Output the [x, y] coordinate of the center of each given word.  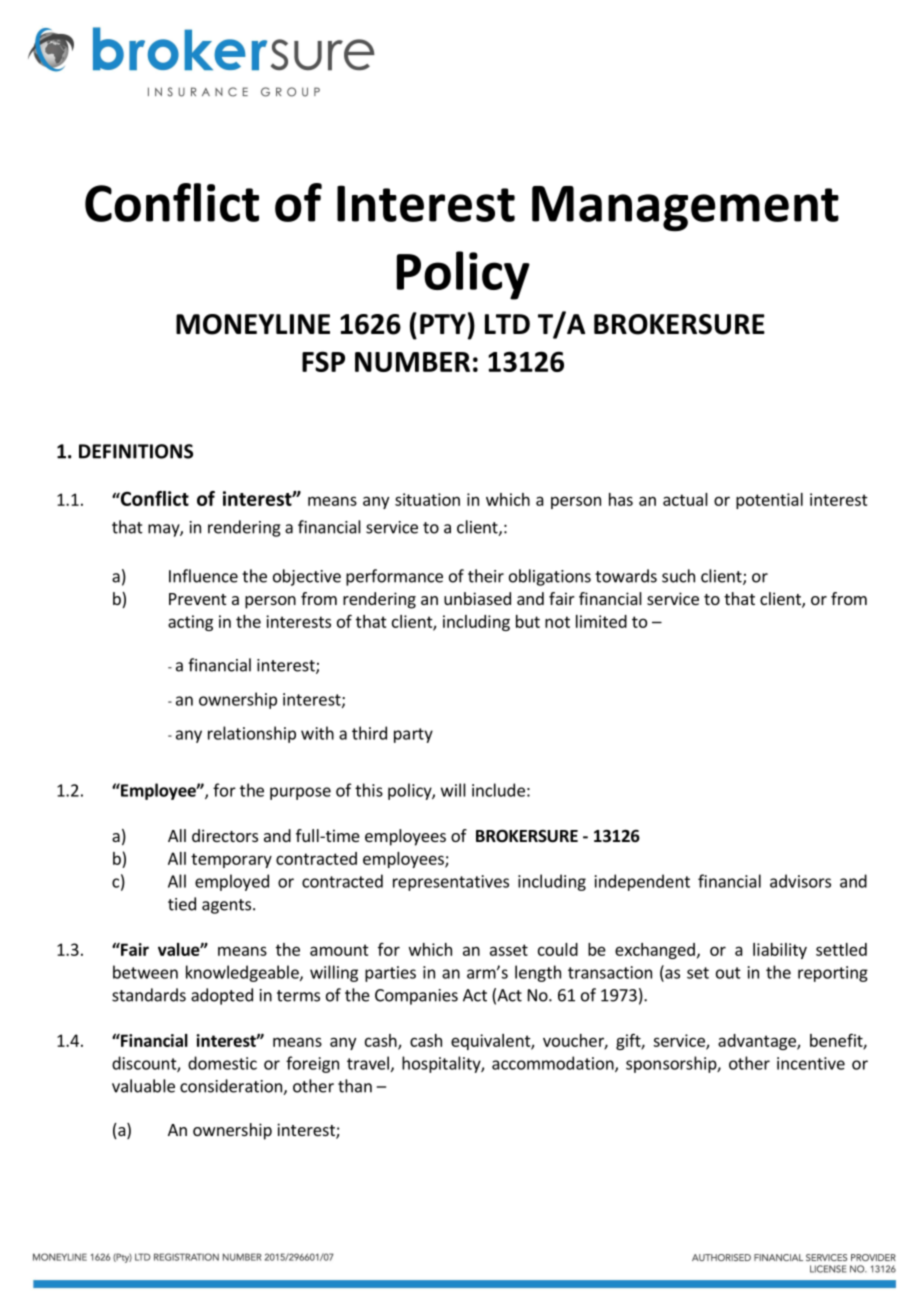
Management [685, 209]
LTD [507, 324]
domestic [222, 1063]
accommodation [554, 1064]
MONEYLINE [253, 324]
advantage [758, 1042]
